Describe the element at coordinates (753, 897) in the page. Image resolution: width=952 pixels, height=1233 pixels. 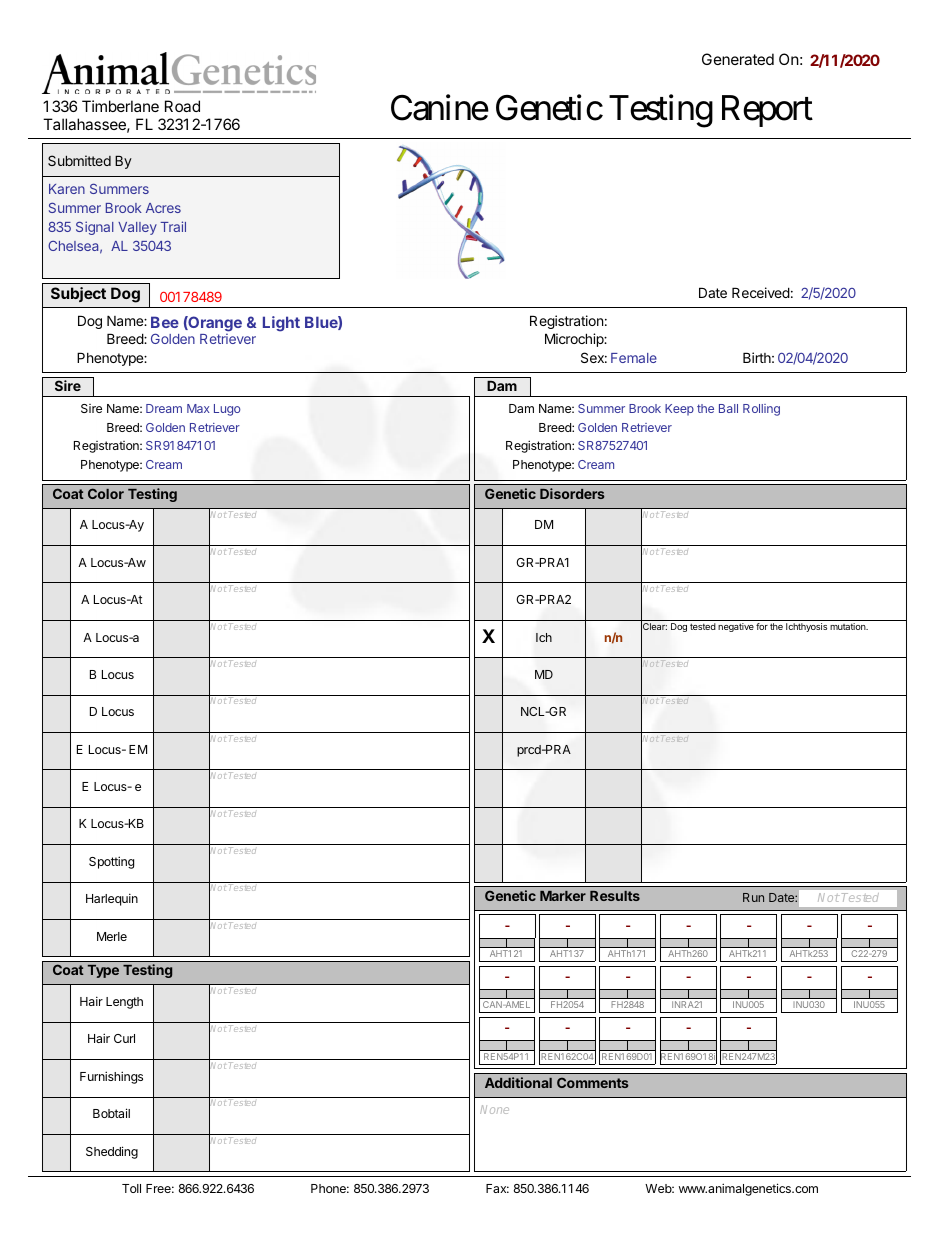
I see `Run` at that location.
